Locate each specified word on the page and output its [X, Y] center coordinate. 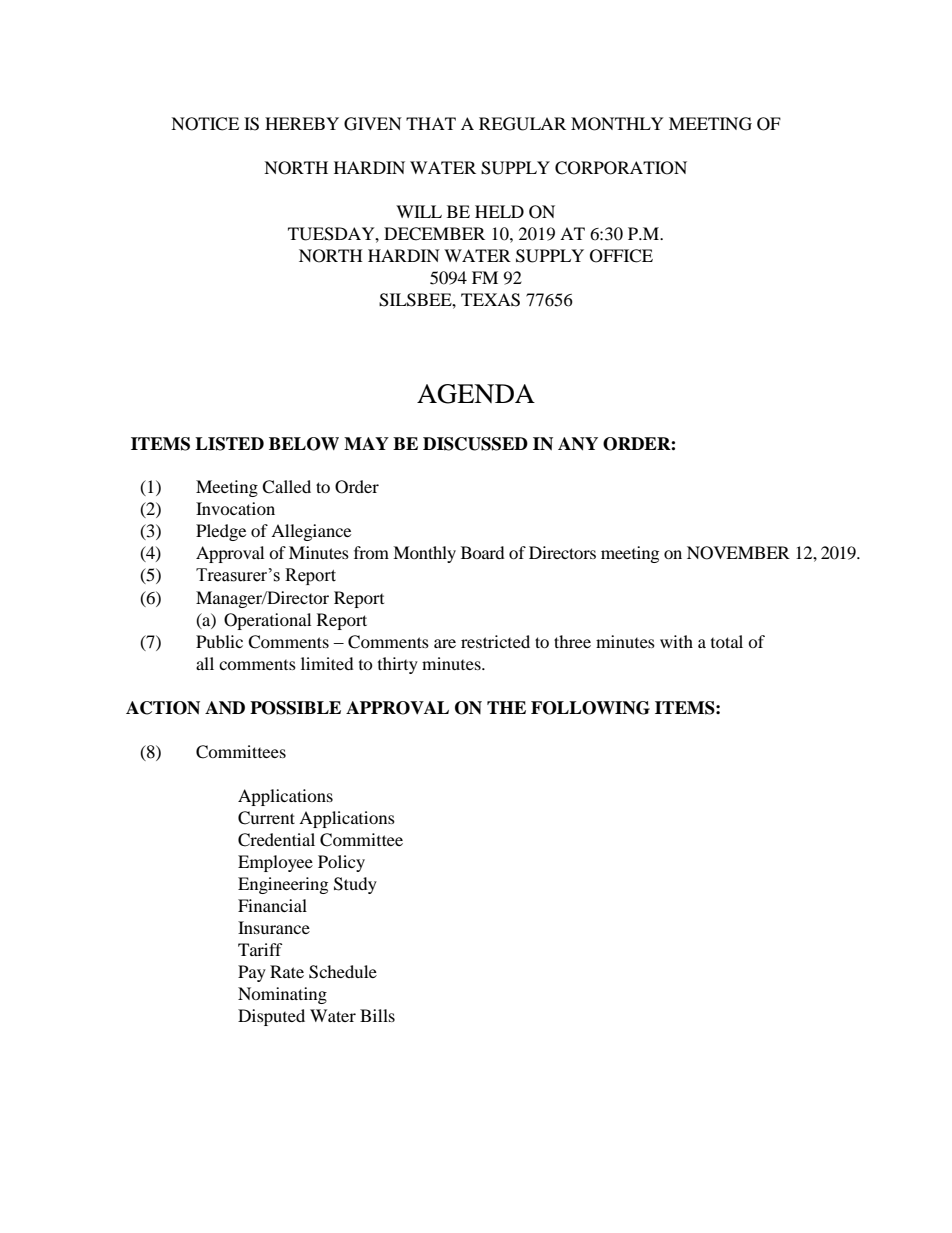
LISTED [229, 444]
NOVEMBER [738, 553]
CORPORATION [621, 168]
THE [506, 707]
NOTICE [205, 124]
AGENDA [476, 394]
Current [266, 818]
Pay [252, 973]
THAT [431, 123]
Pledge [221, 532]
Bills [377, 1015]
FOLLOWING [590, 708]
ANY [578, 444]
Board [483, 552]
